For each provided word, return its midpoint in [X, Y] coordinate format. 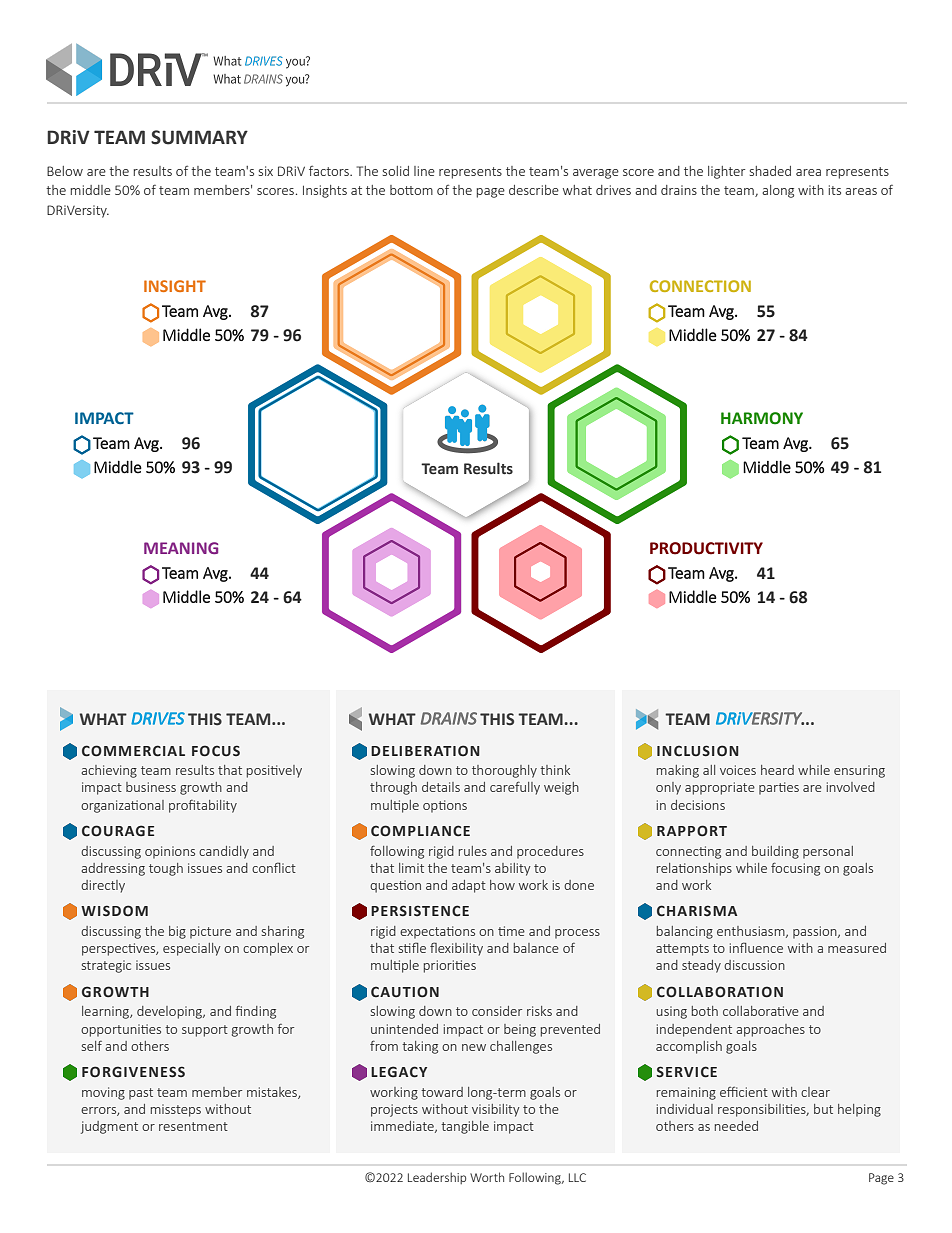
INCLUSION [698, 751]
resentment [193, 1126]
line [424, 171]
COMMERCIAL [133, 751]
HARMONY [762, 418]
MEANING [181, 548]
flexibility [456, 949]
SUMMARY [199, 137]
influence [756, 947]
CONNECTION [700, 286]
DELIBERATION [425, 750]
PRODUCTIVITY [706, 548]
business [151, 787]
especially [192, 949]
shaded [770, 171]
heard [777, 770]
